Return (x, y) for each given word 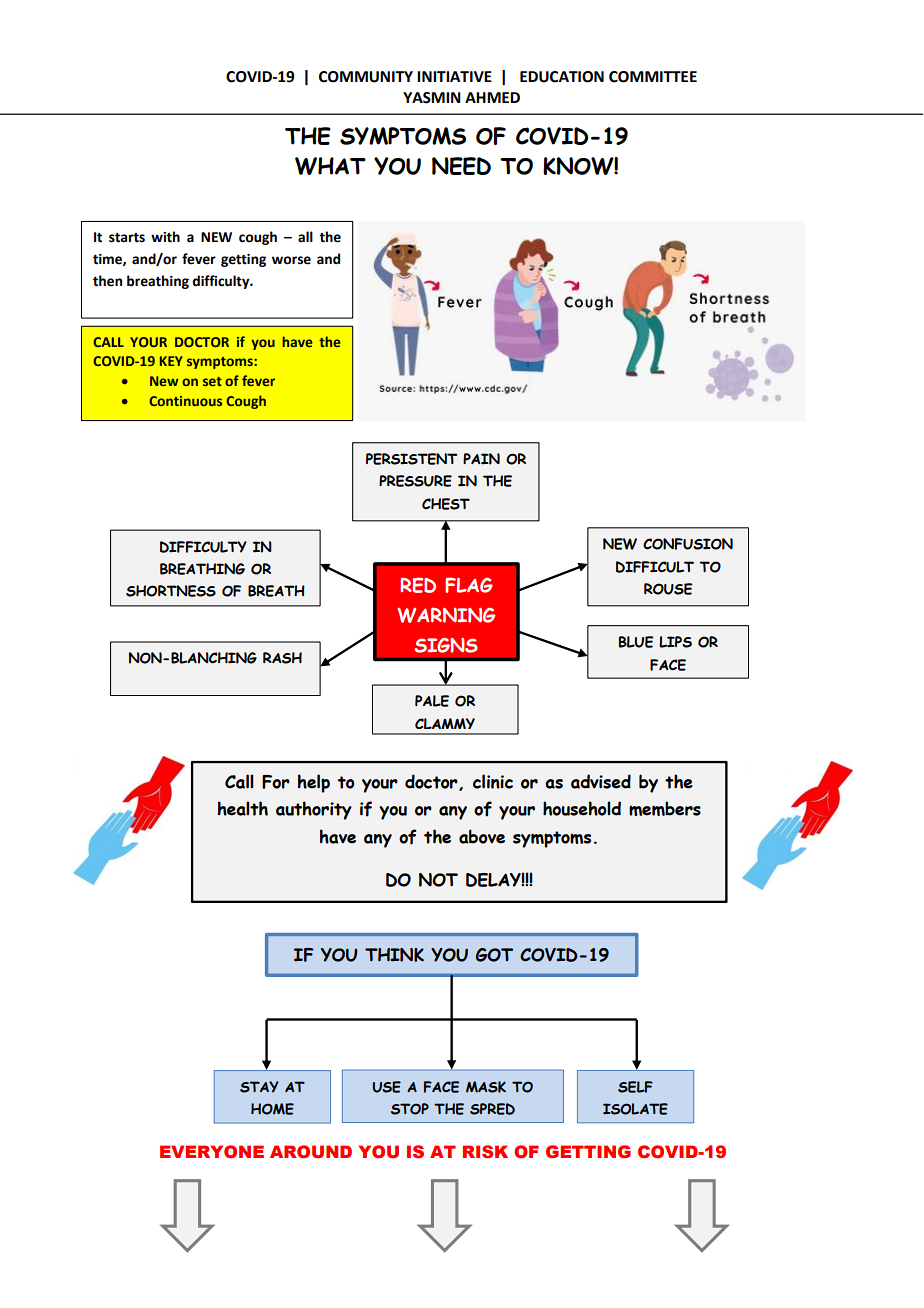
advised (601, 781)
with (165, 237)
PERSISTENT (411, 459)
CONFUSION (688, 544)
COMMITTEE (653, 77)
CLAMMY (445, 723)
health (243, 808)
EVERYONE (212, 1152)
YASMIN (432, 98)
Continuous (186, 401)
